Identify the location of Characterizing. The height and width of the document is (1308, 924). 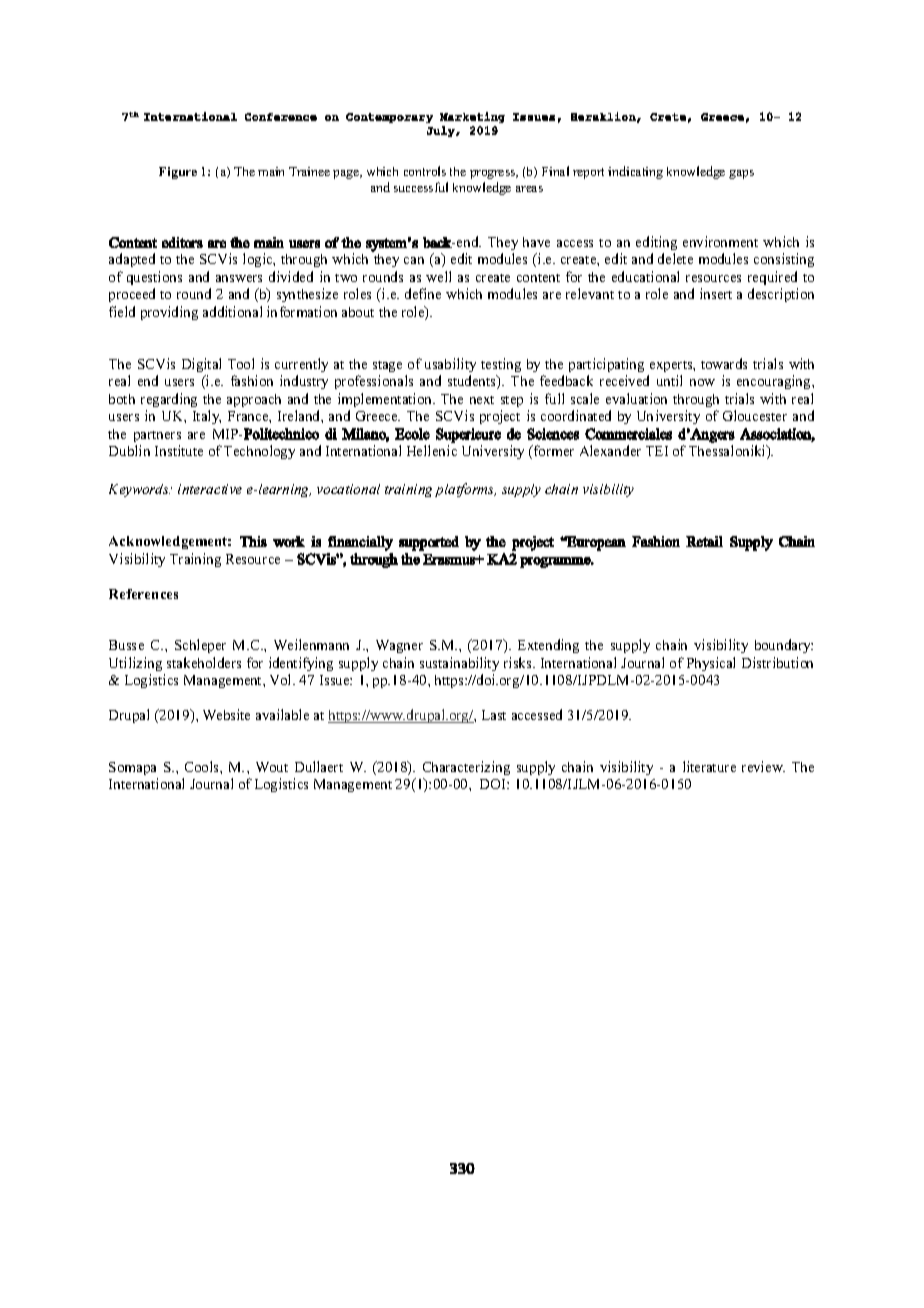
(466, 770).
